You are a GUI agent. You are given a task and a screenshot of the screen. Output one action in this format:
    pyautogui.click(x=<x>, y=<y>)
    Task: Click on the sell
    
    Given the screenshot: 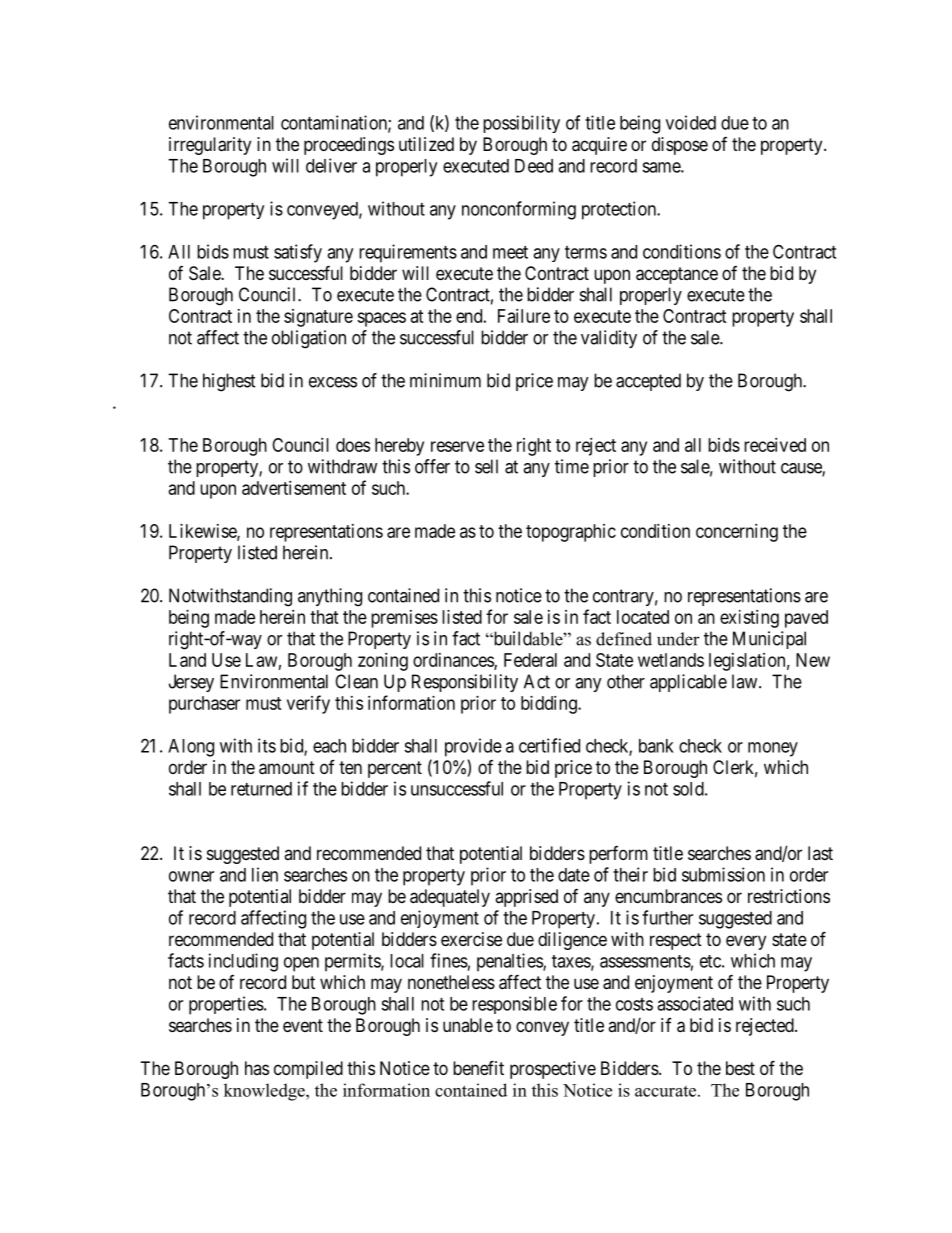 What is the action you would take?
    pyautogui.click(x=486, y=466)
